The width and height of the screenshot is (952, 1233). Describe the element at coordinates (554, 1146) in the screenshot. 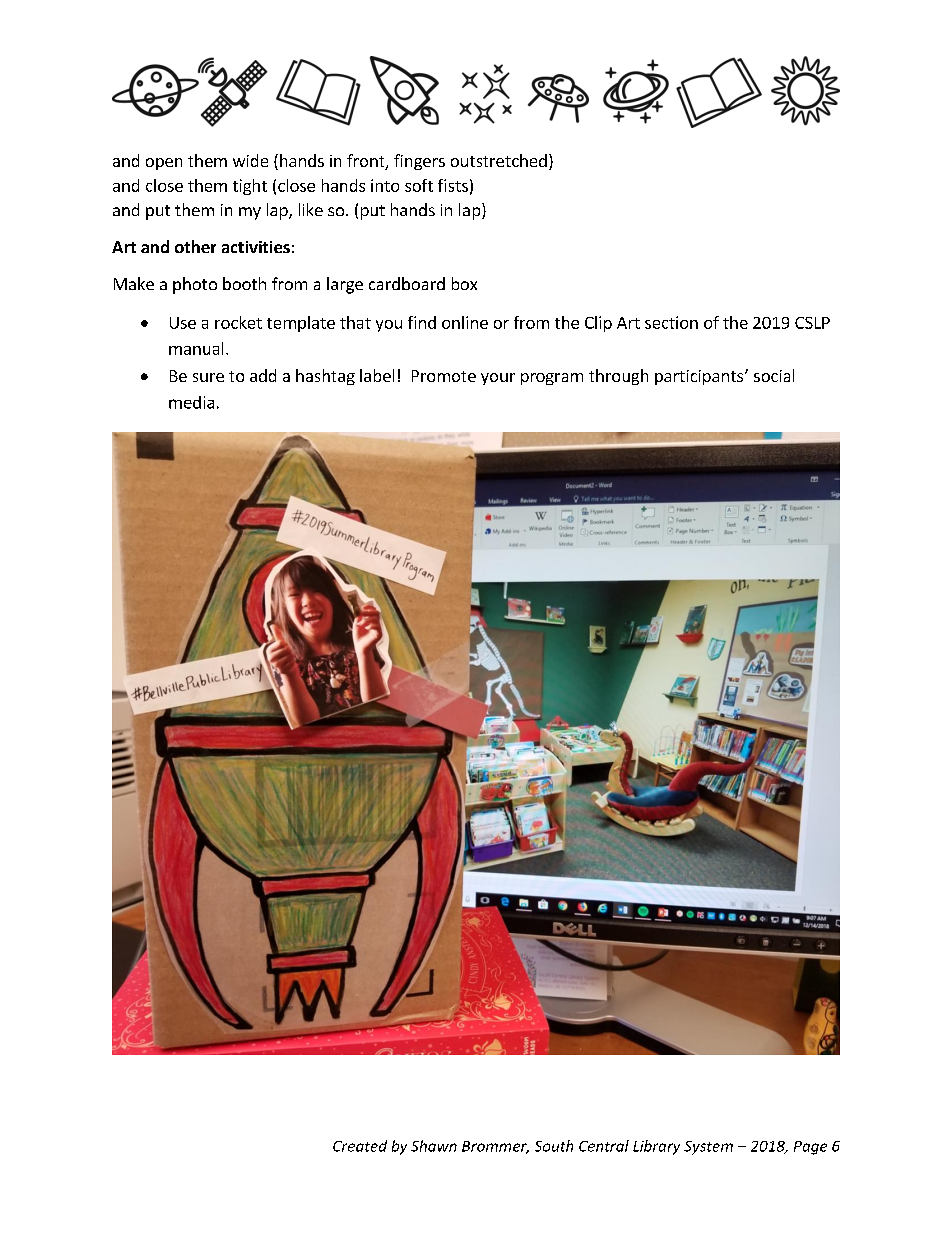

I see `South` at that location.
